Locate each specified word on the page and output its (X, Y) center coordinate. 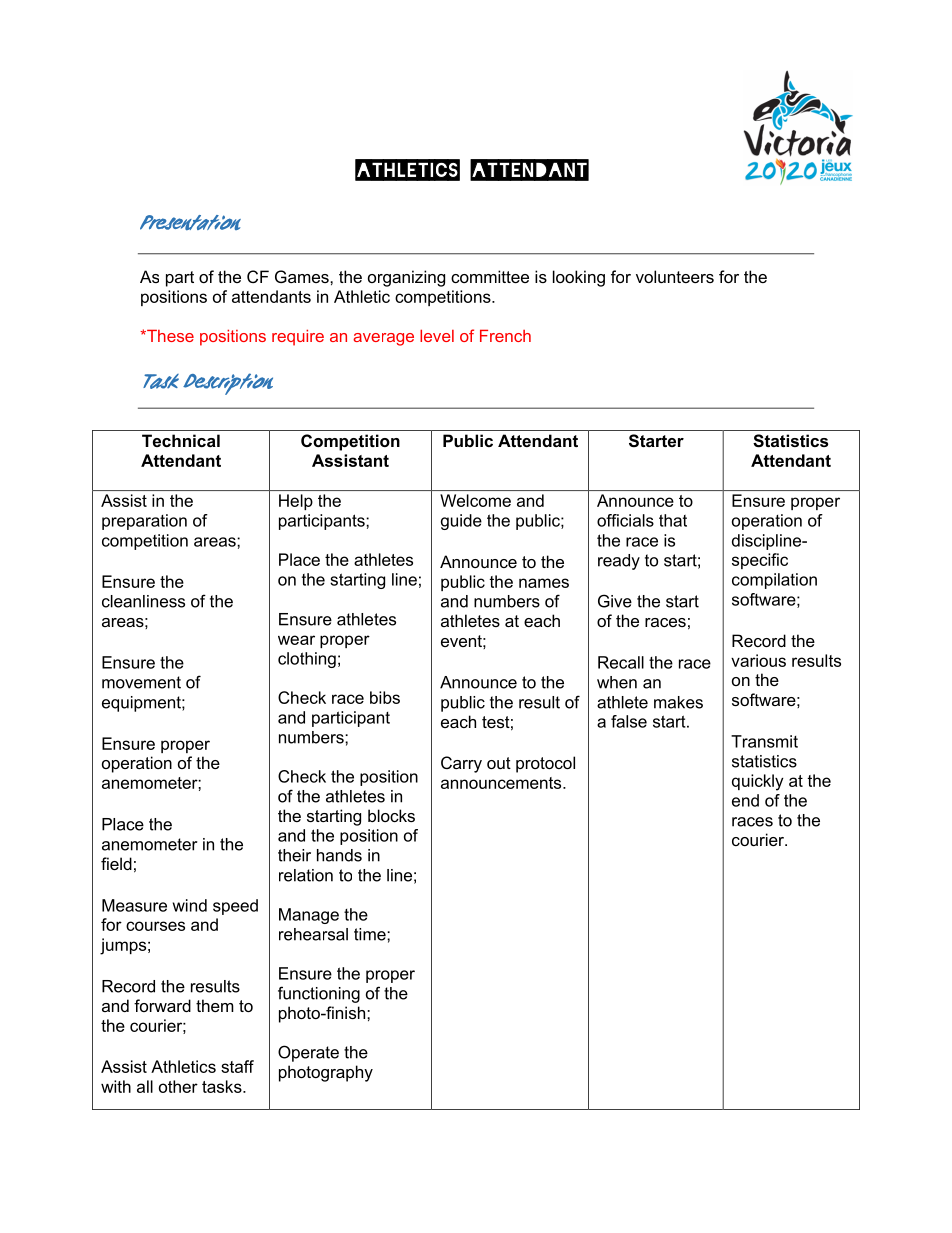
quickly (758, 782)
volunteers (675, 276)
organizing (406, 278)
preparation (144, 522)
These (169, 335)
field (116, 863)
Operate (308, 1053)
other (178, 1086)
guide (461, 522)
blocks (391, 815)
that (673, 520)
